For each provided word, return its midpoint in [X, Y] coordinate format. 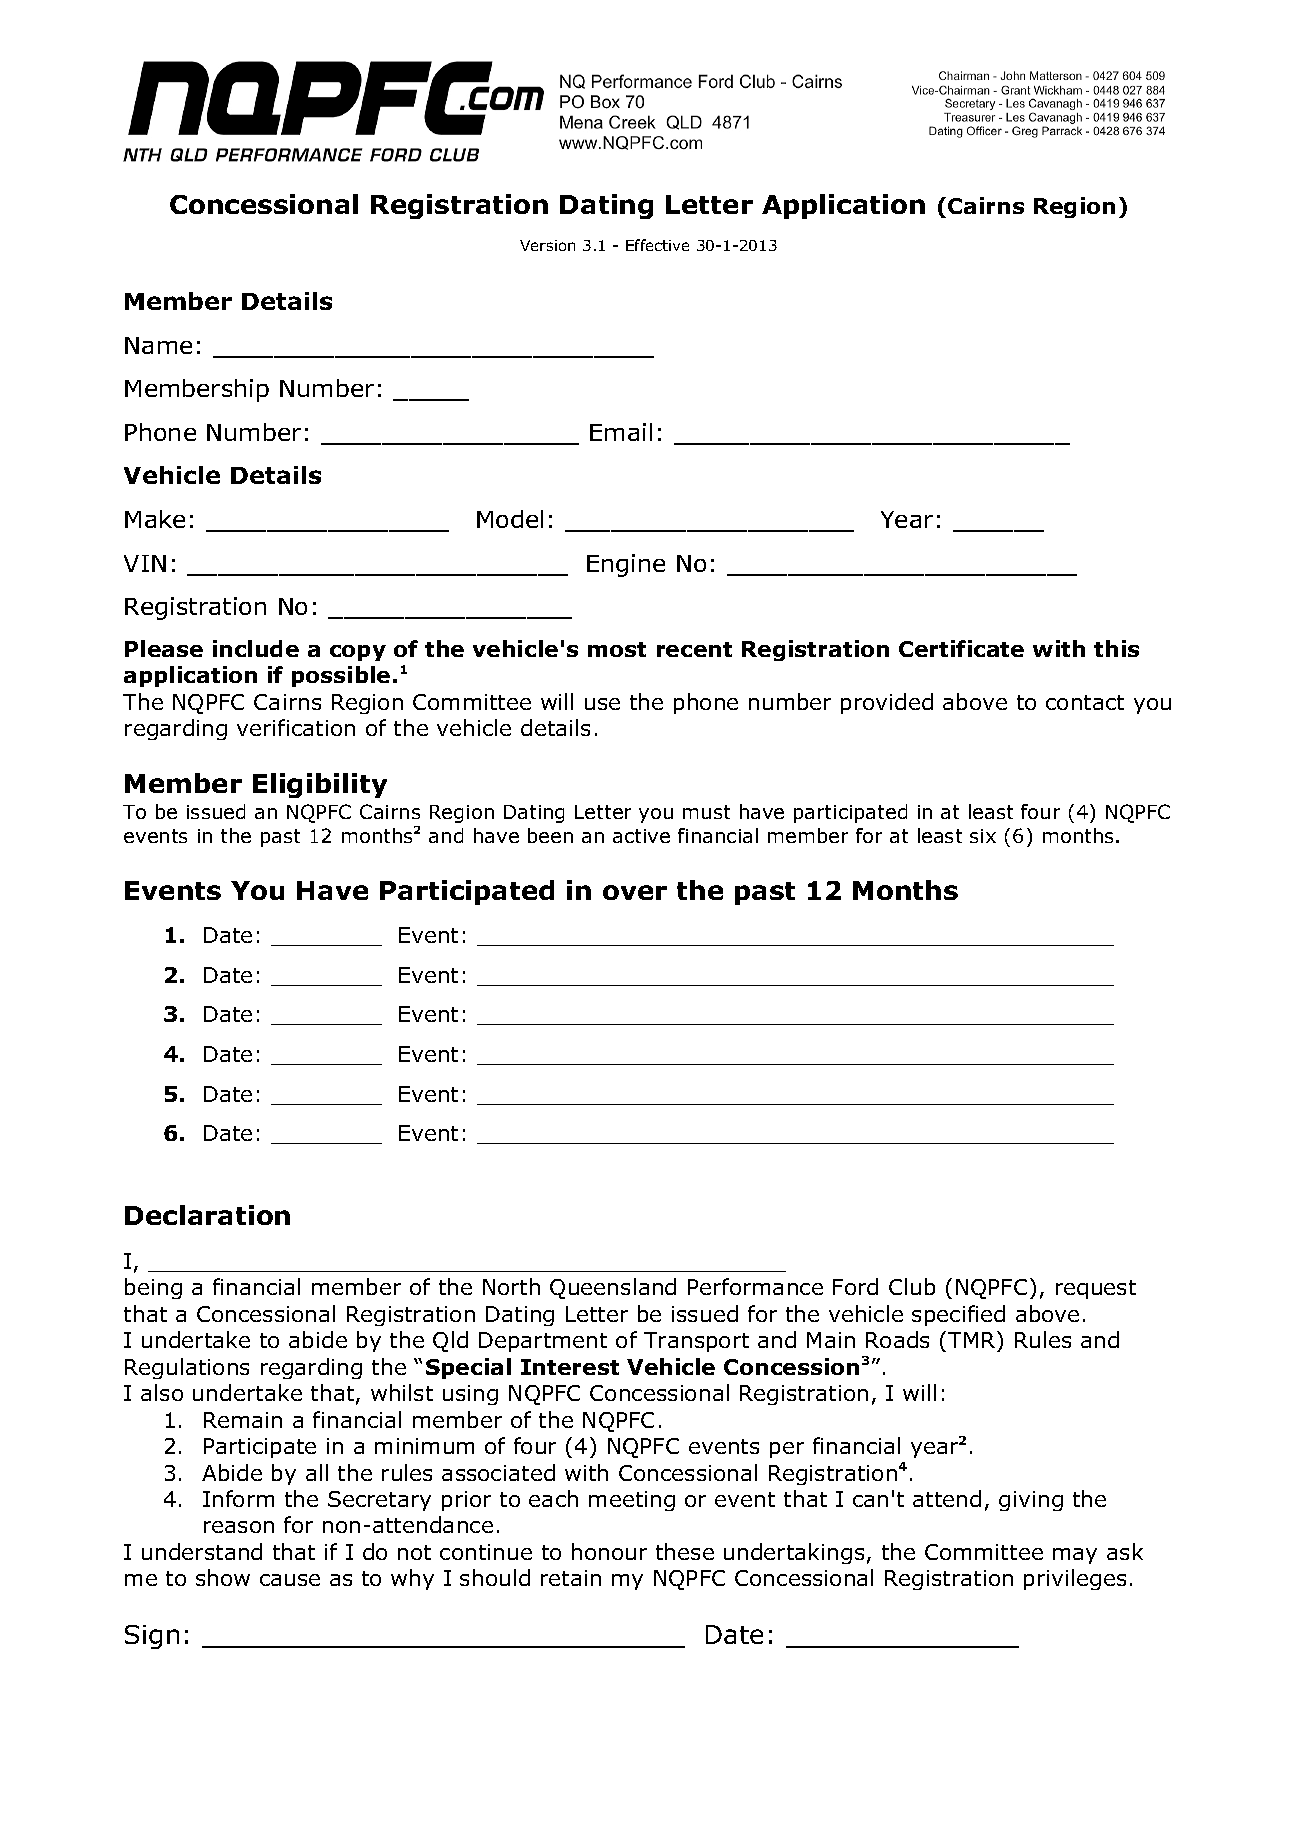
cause [290, 1580]
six [983, 836]
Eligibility [320, 785]
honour [609, 1551]
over [635, 892]
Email [621, 432]
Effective [657, 245]
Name [158, 345]
